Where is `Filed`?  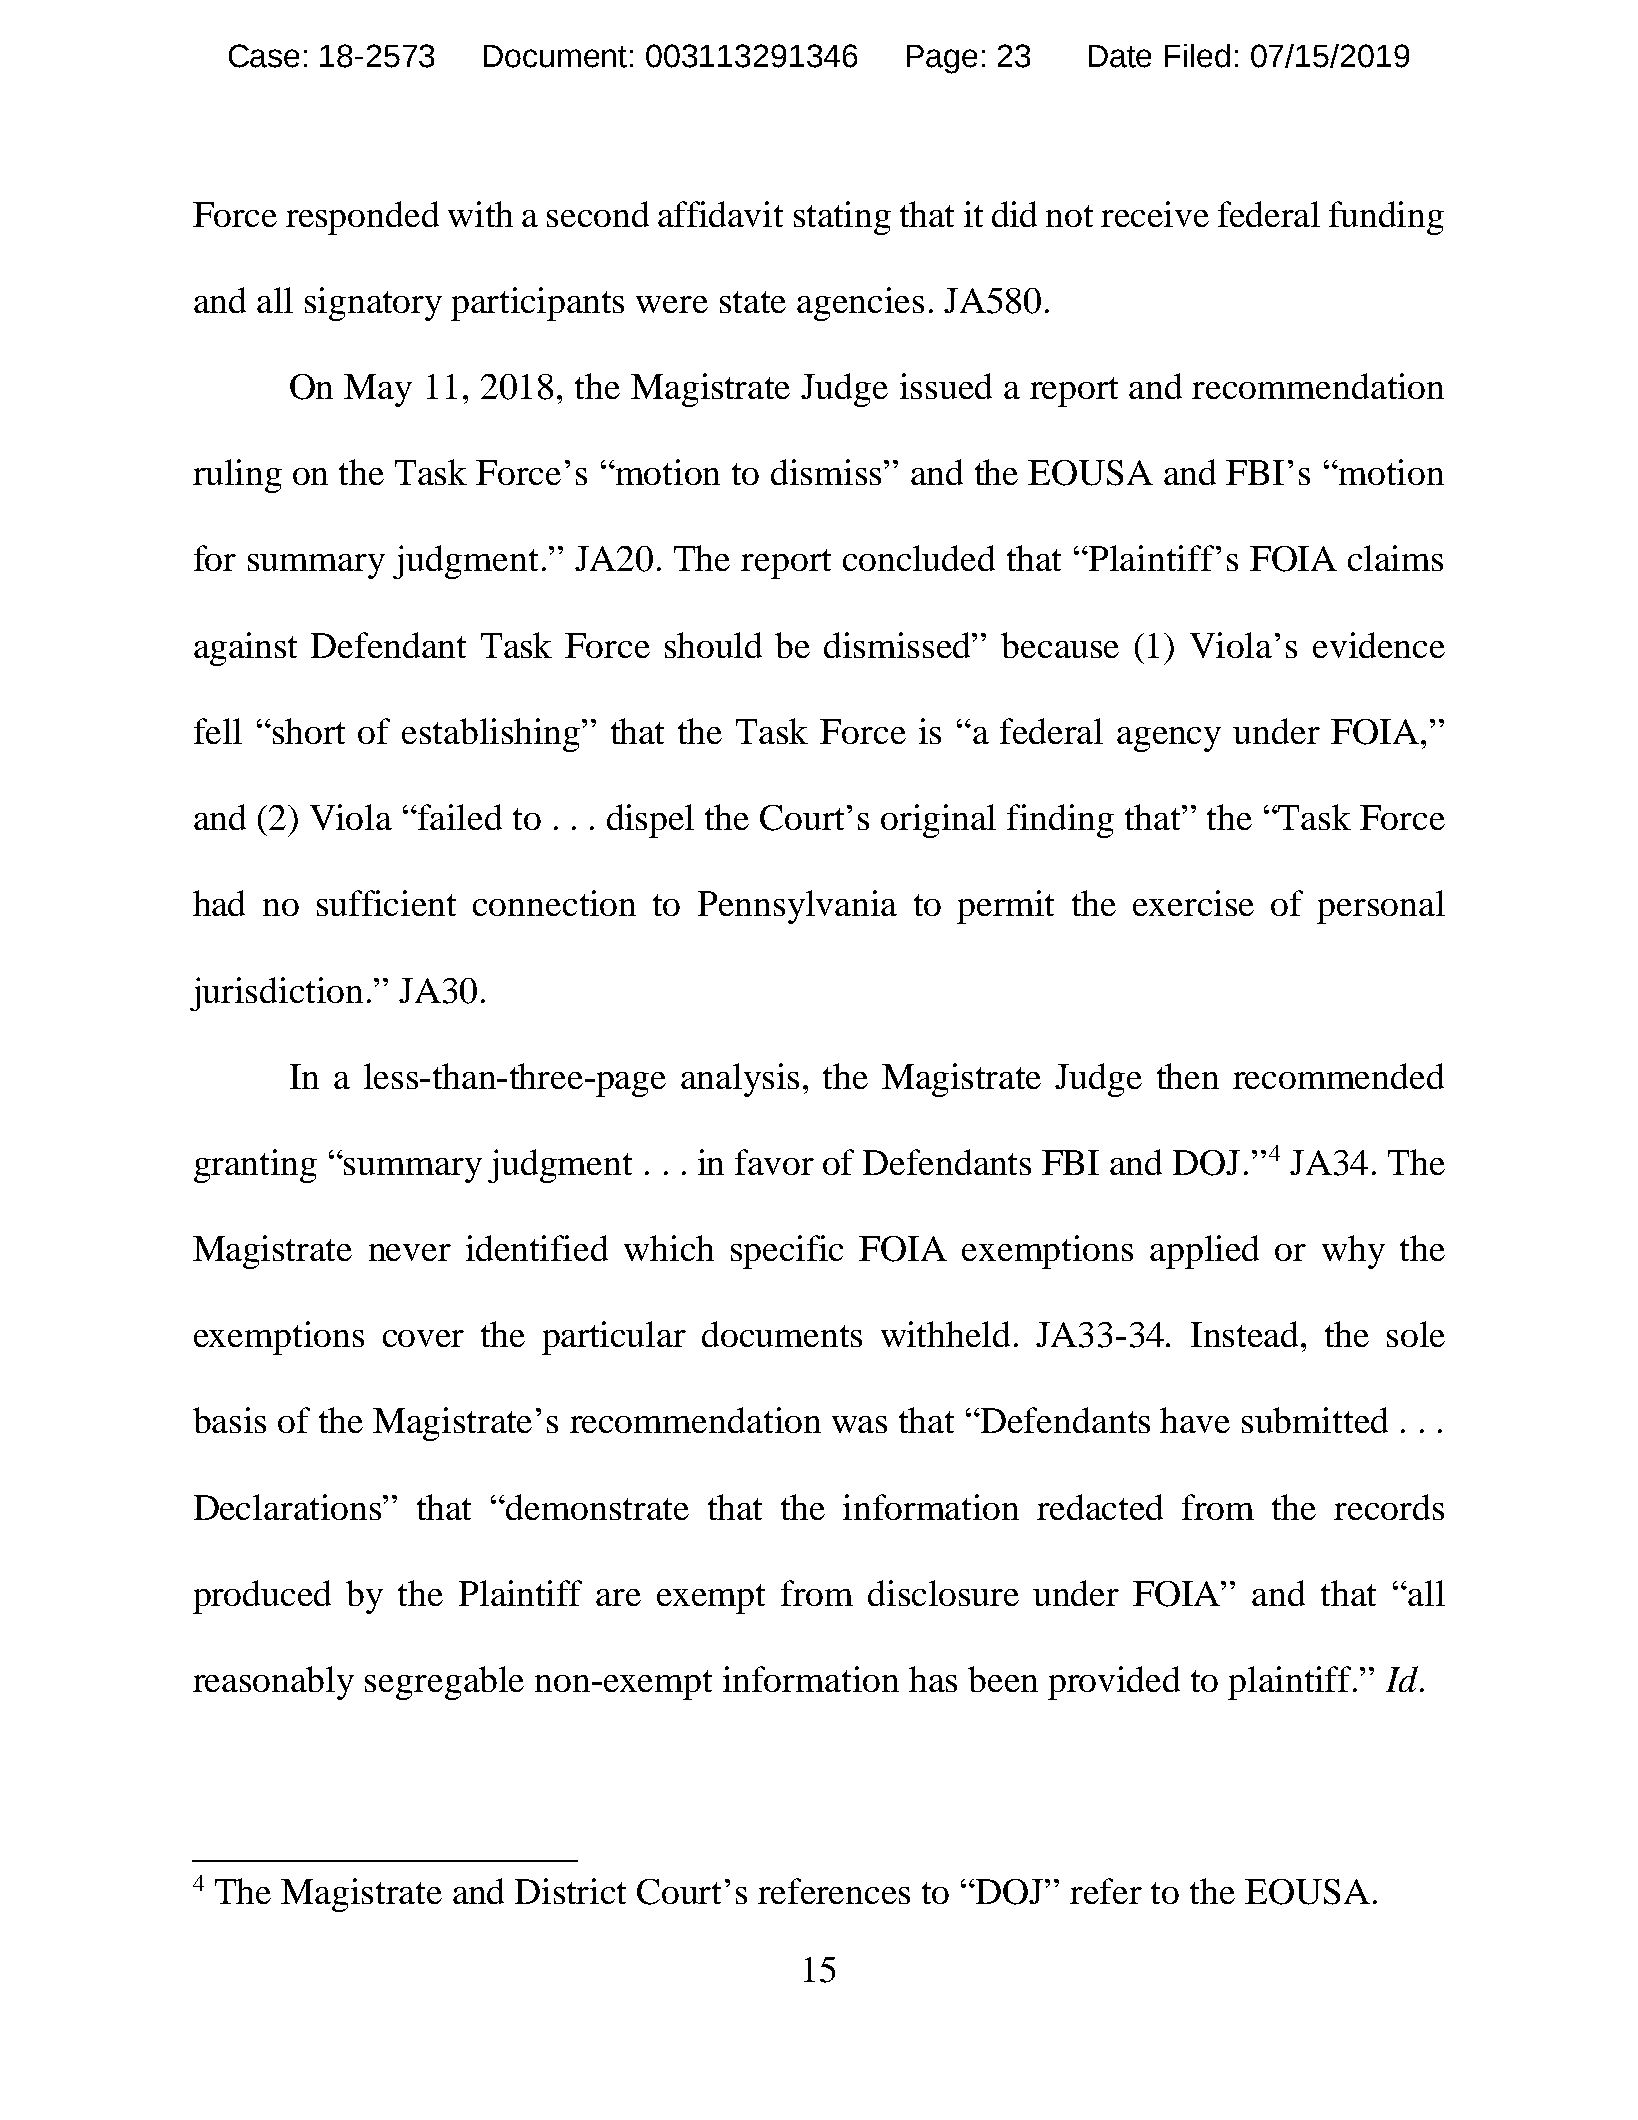 Filed is located at coordinates (1197, 56).
